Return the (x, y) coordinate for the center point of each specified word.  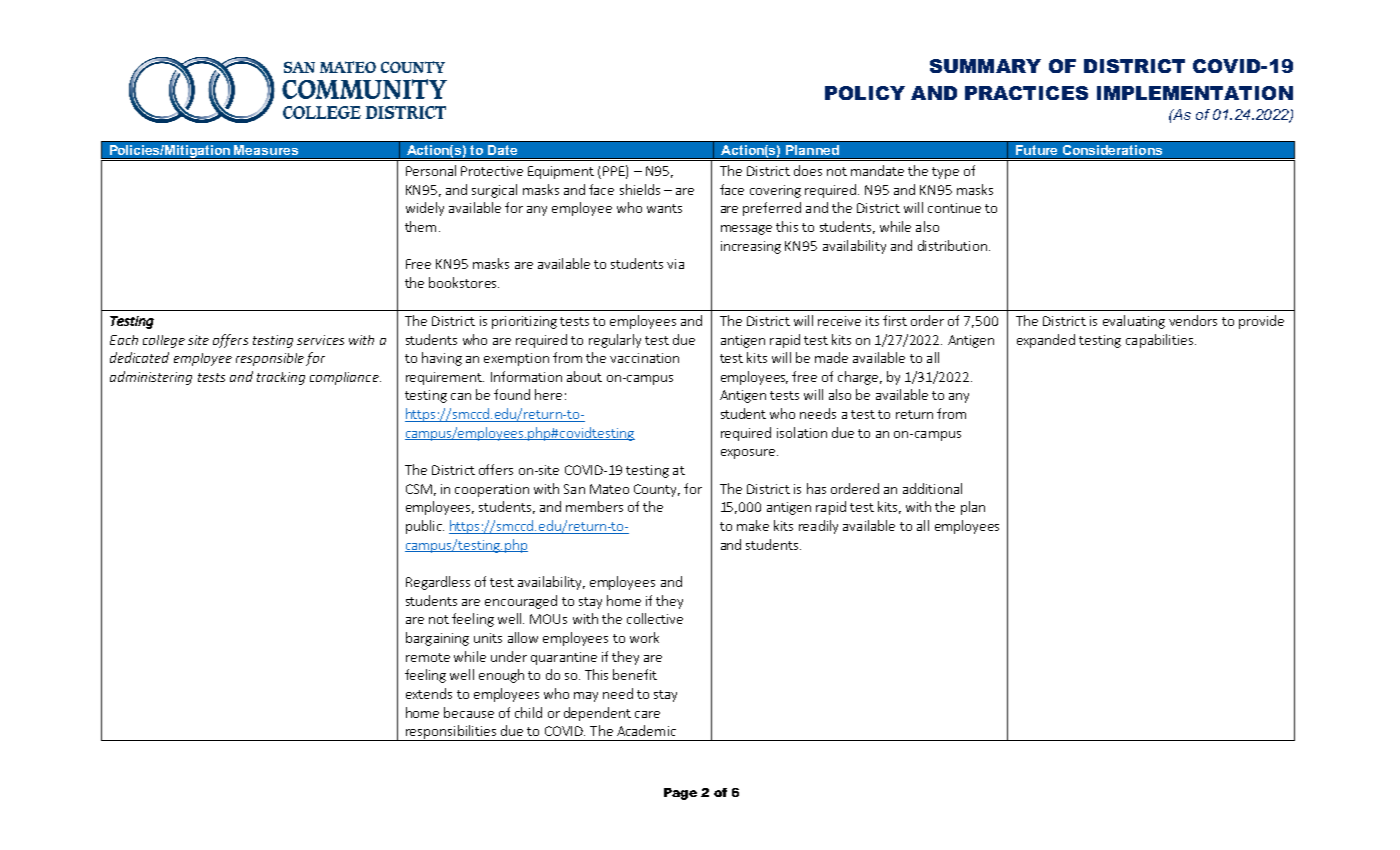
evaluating (1134, 322)
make (753, 525)
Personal (431, 170)
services (320, 340)
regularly (615, 341)
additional (932, 488)
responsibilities (451, 733)
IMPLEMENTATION (1195, 93)
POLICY (865, 93)
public (425, 527)
